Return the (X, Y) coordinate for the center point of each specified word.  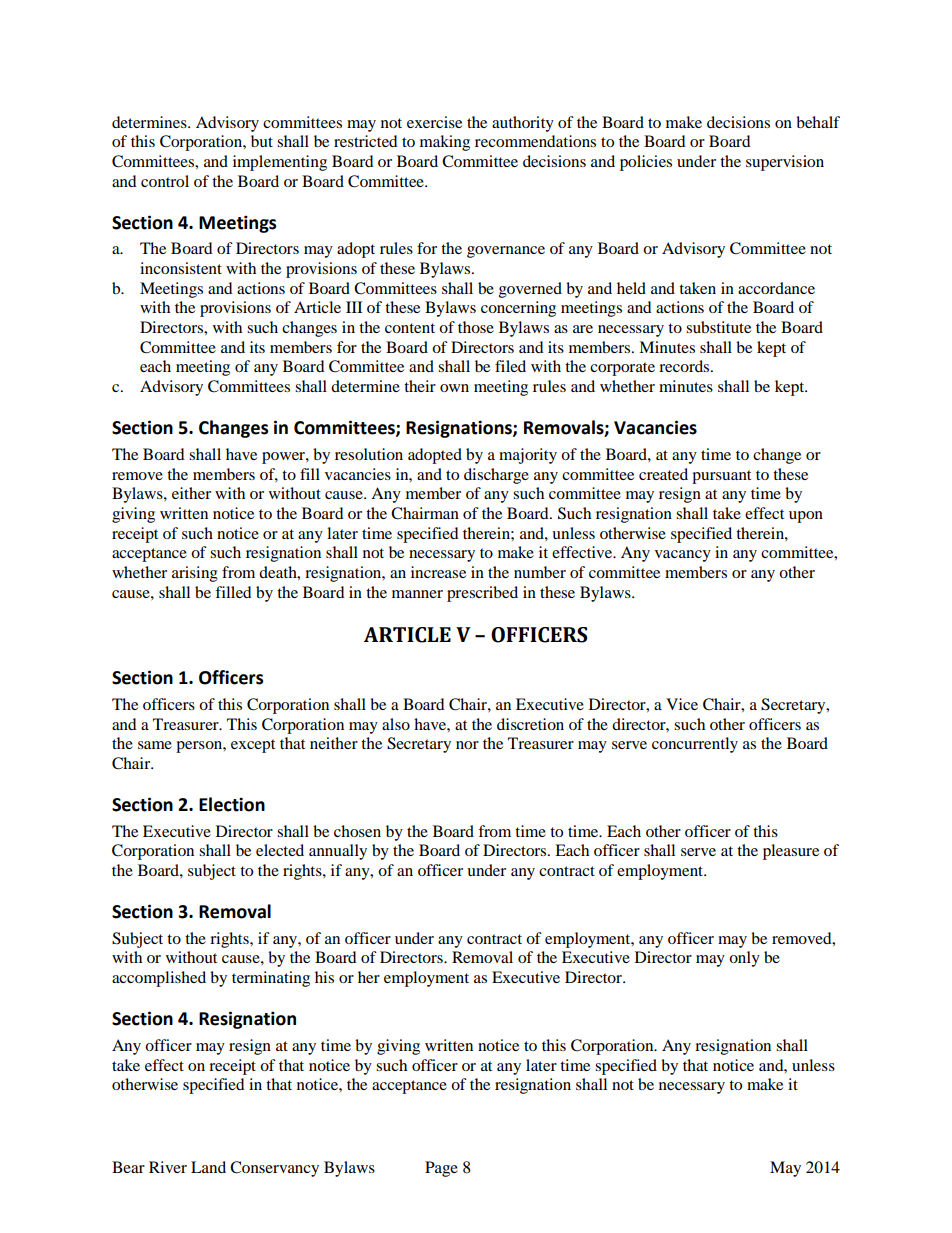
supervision (785, 163)
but (262, 141)
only (744, 959)
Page (441, 1169)
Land (208, 1167)
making (445, 143)
